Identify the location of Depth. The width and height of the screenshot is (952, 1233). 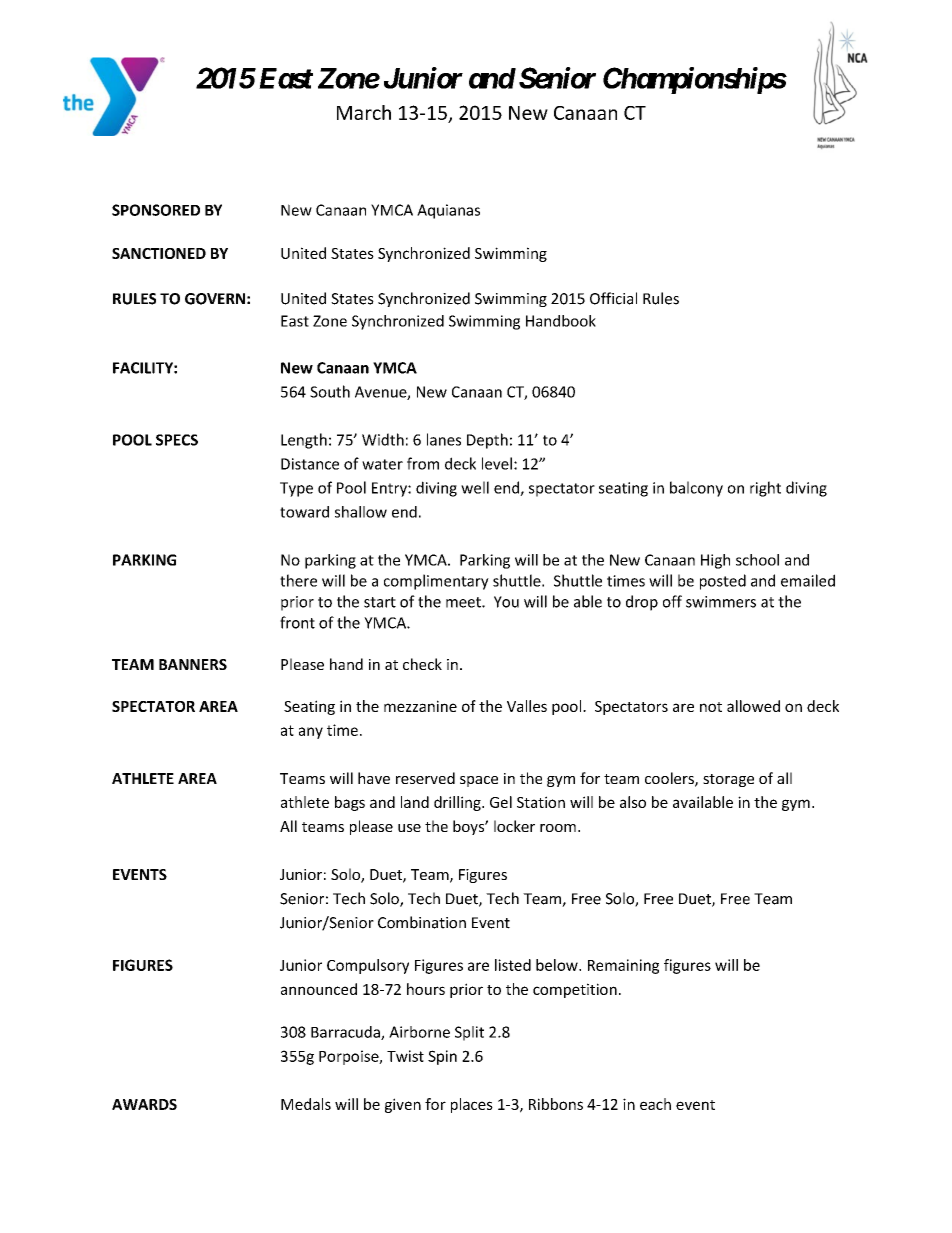
(487, 441).
